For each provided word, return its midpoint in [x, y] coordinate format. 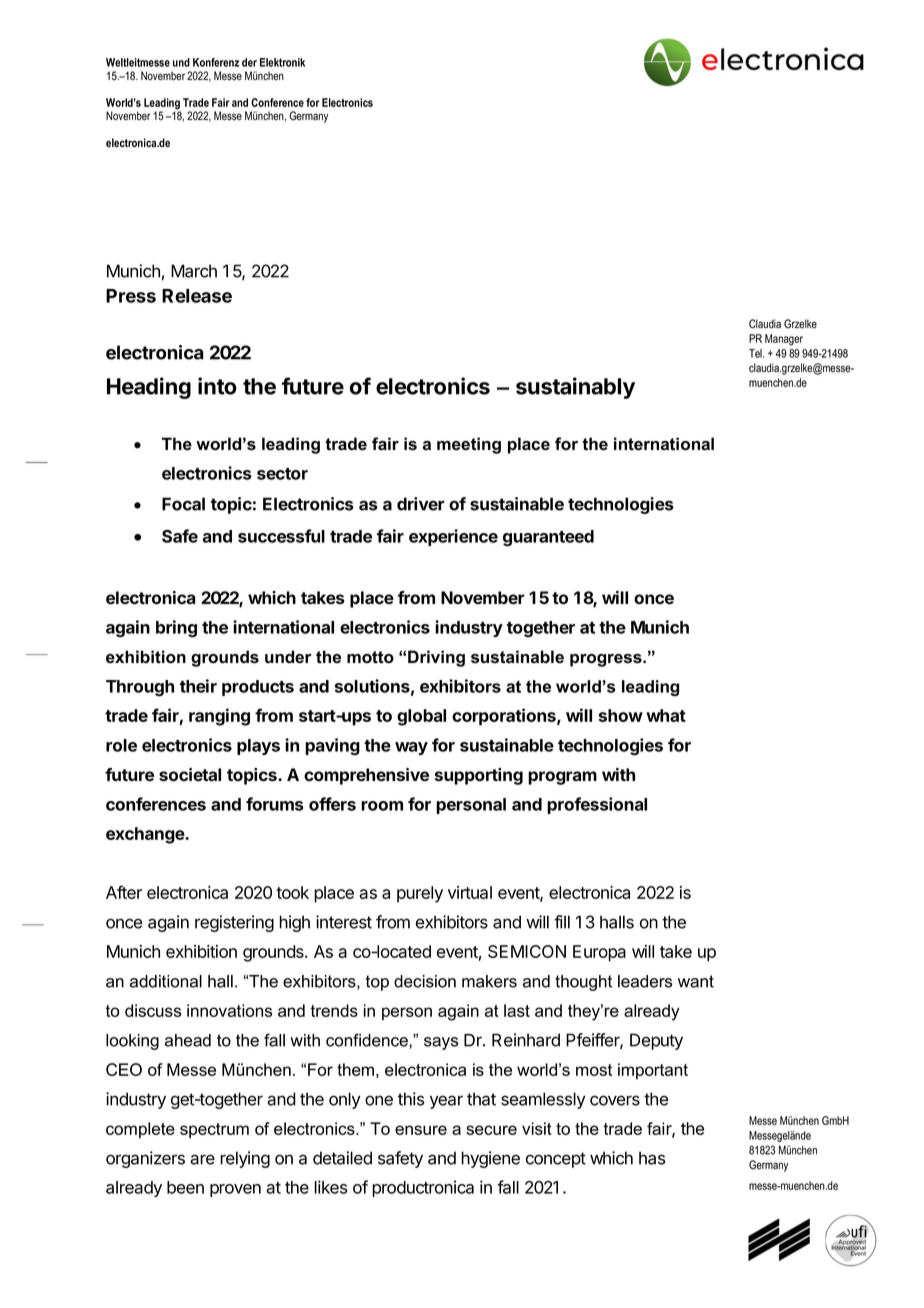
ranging [219, 717]
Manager [784, 340]
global [421, 717]
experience [453, 537]
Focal [183, 504]
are [202, 1159]
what [666, 715]
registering [234, 923]
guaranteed [548, 538]
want [696, 981]
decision [425, 981]
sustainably [575, 388]
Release [197, 296]
